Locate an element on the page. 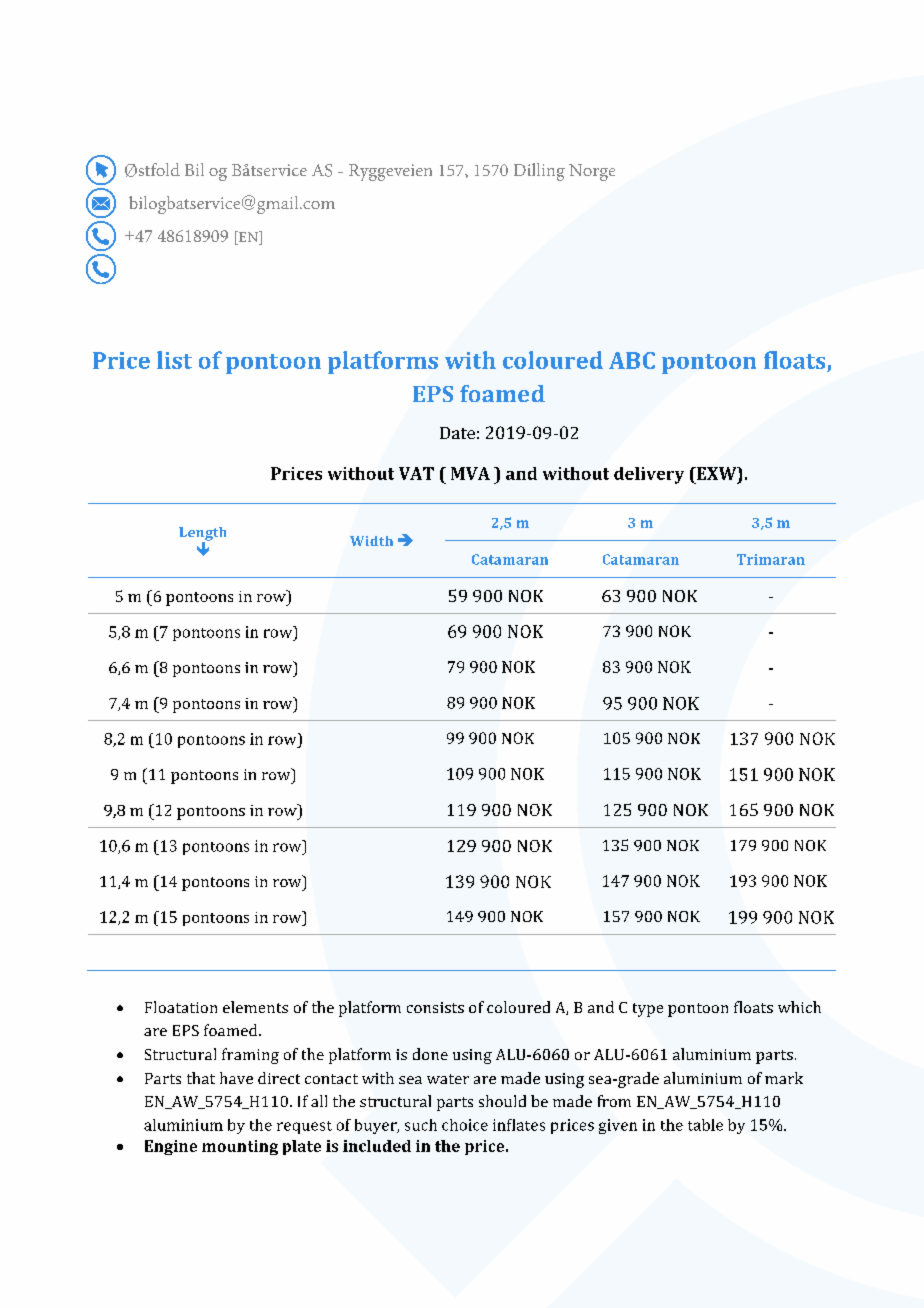 The image size is (924, 1308). mounting is located at coordinates (240, 1147).
